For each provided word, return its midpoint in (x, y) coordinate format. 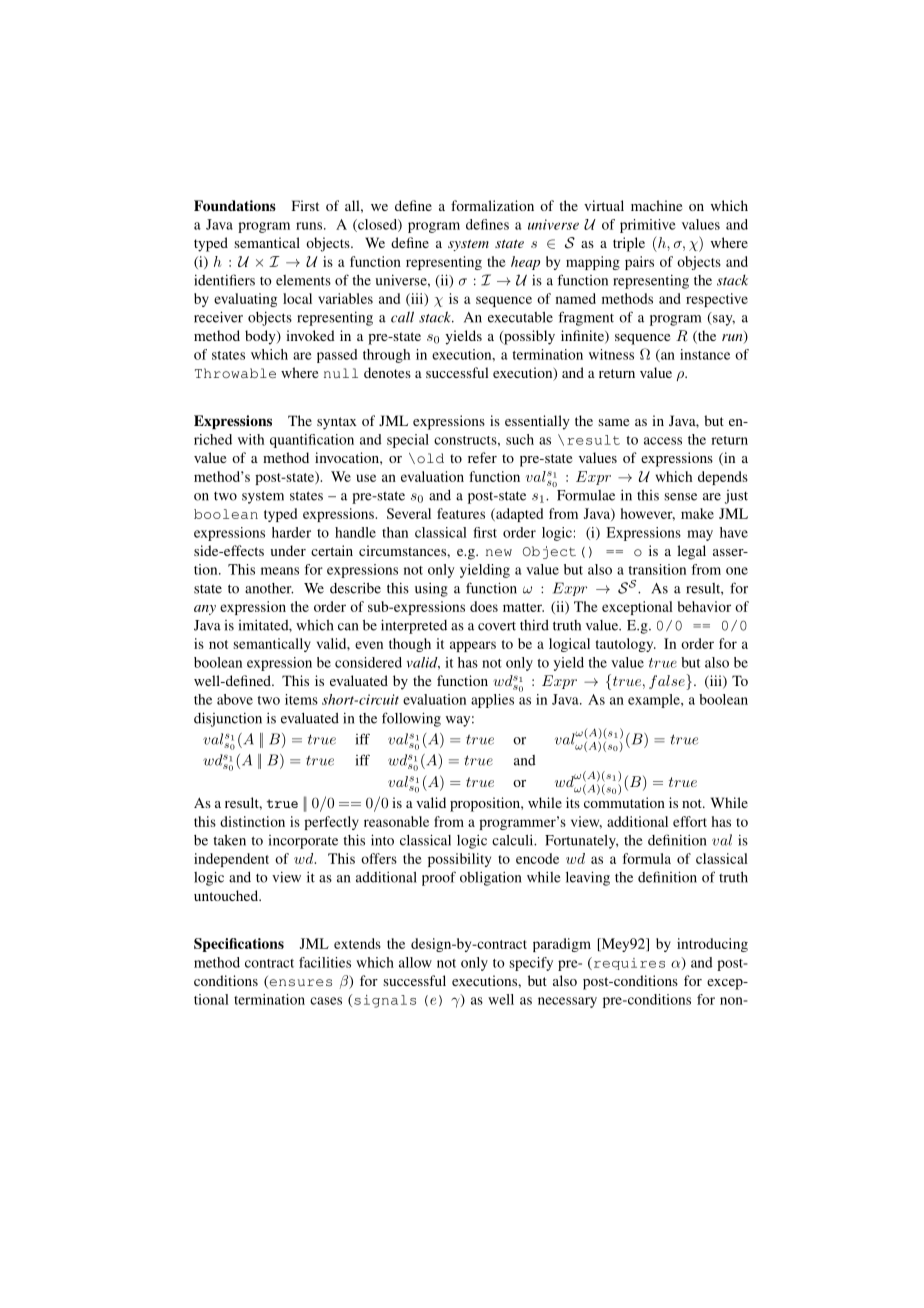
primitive (648, 226)
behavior (704, 606)
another (269, 588)
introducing (712, 945)
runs (309, 226)
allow (415, 962)
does (484, 606)
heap (525, 263)
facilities (325, 962)
